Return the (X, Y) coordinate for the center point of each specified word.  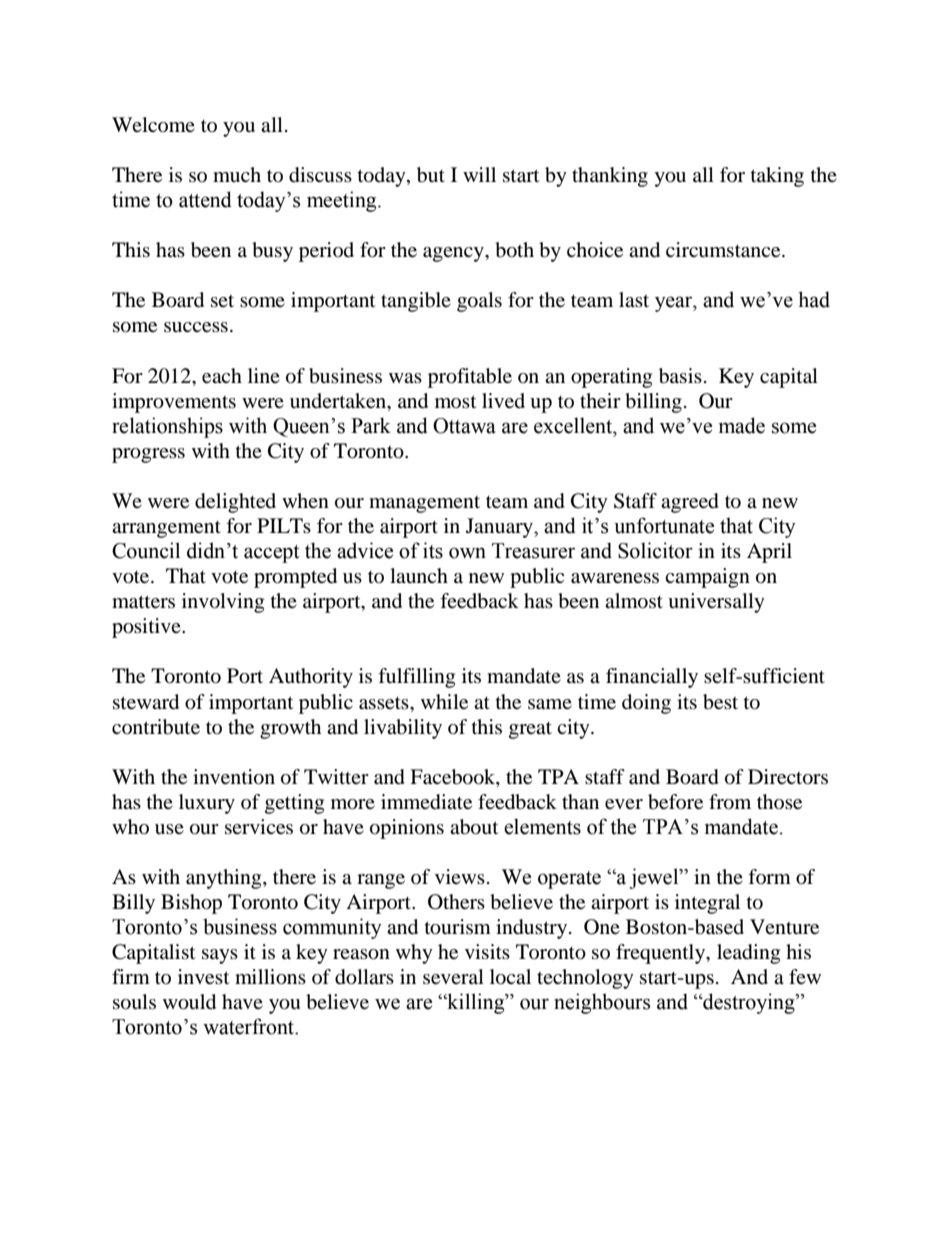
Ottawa (464, 426)
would (189, 1002)
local (510, 977)
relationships (167, 427)
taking (777, 177)
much (237, 174)
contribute (156, 727)
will (479, 174)
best (720, 702)
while (444, 702)
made (742, 425)
